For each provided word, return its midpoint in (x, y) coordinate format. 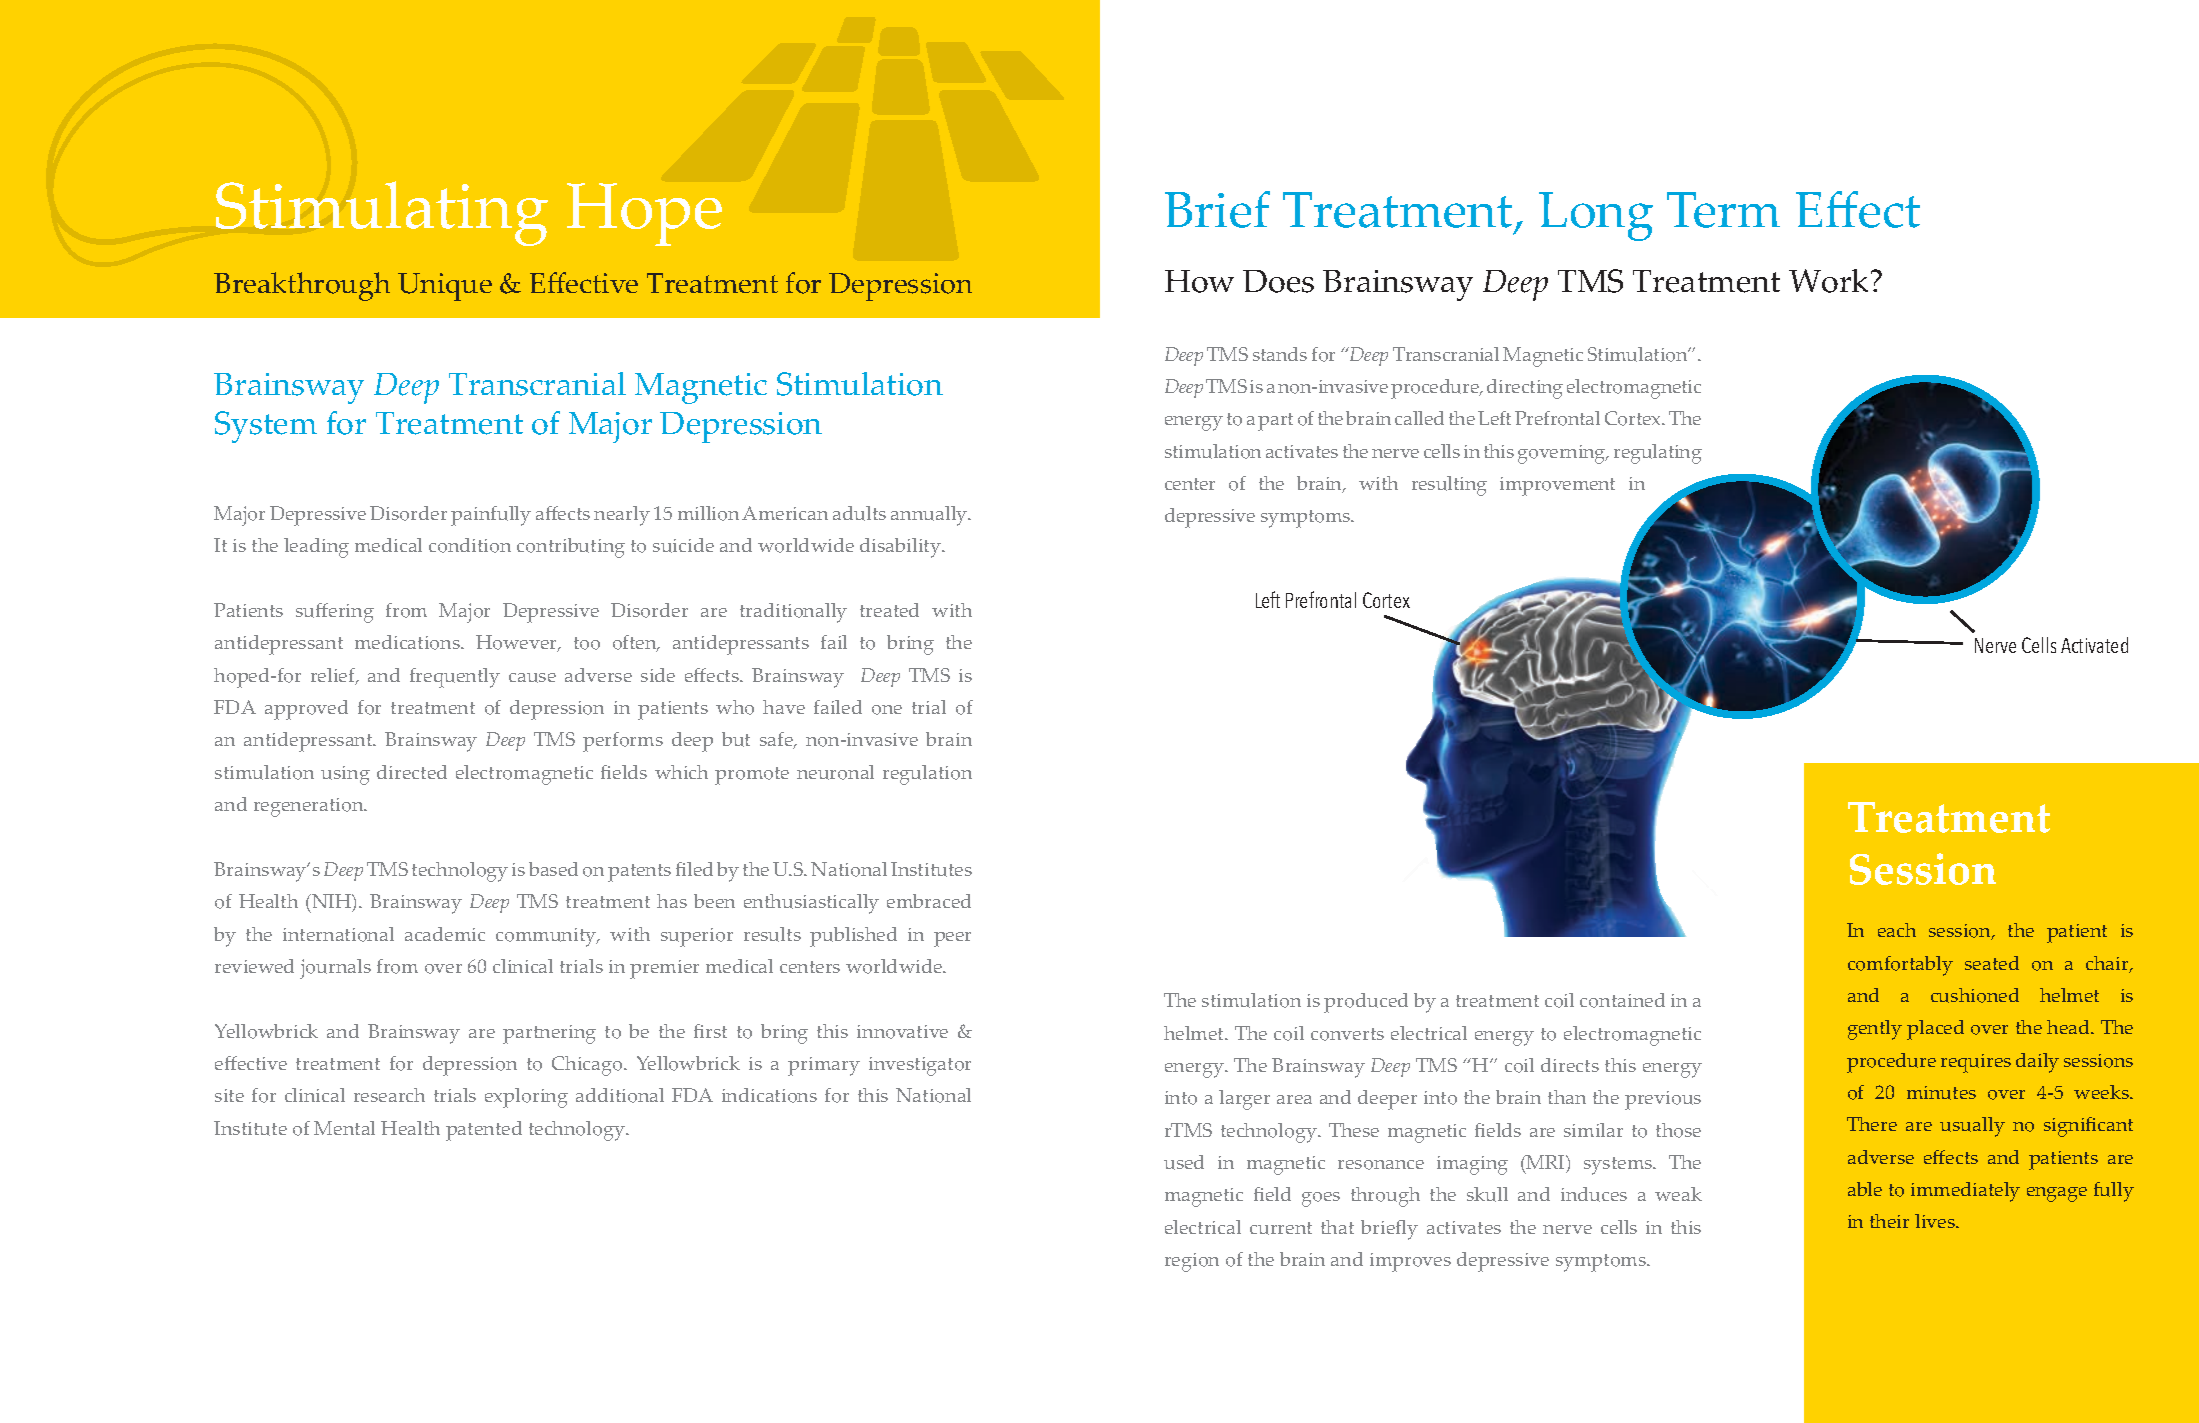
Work (1830, 281)
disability (901, 548)
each (1897, 930)
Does (1278, 281)
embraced (929, 901)
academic (445, 934)
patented (484, 1131)
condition (470, 545)
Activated (2094, 645)
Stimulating (382, 213)
